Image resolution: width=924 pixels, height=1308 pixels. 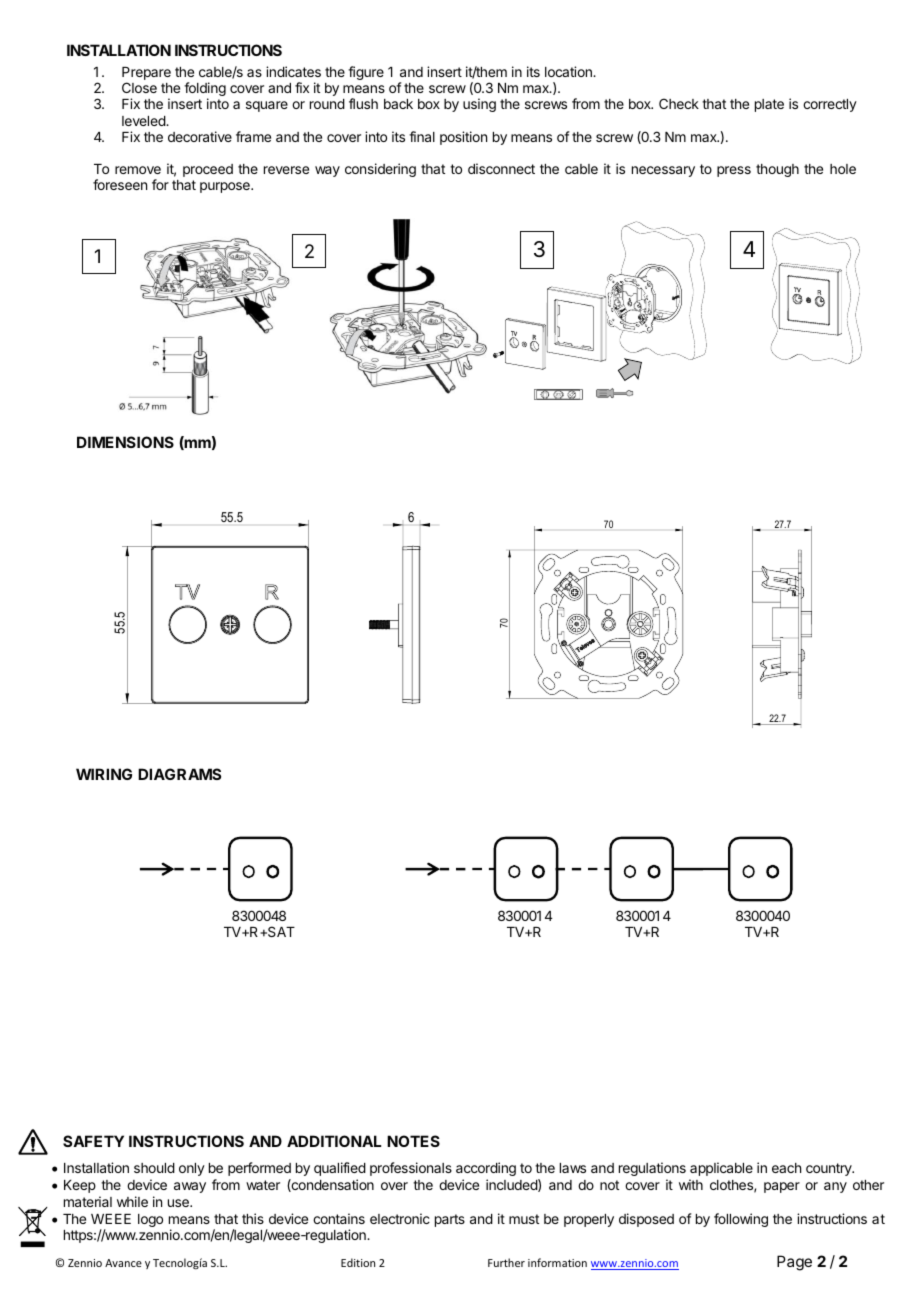 I want to click on using, so click(x=479, y=105).
